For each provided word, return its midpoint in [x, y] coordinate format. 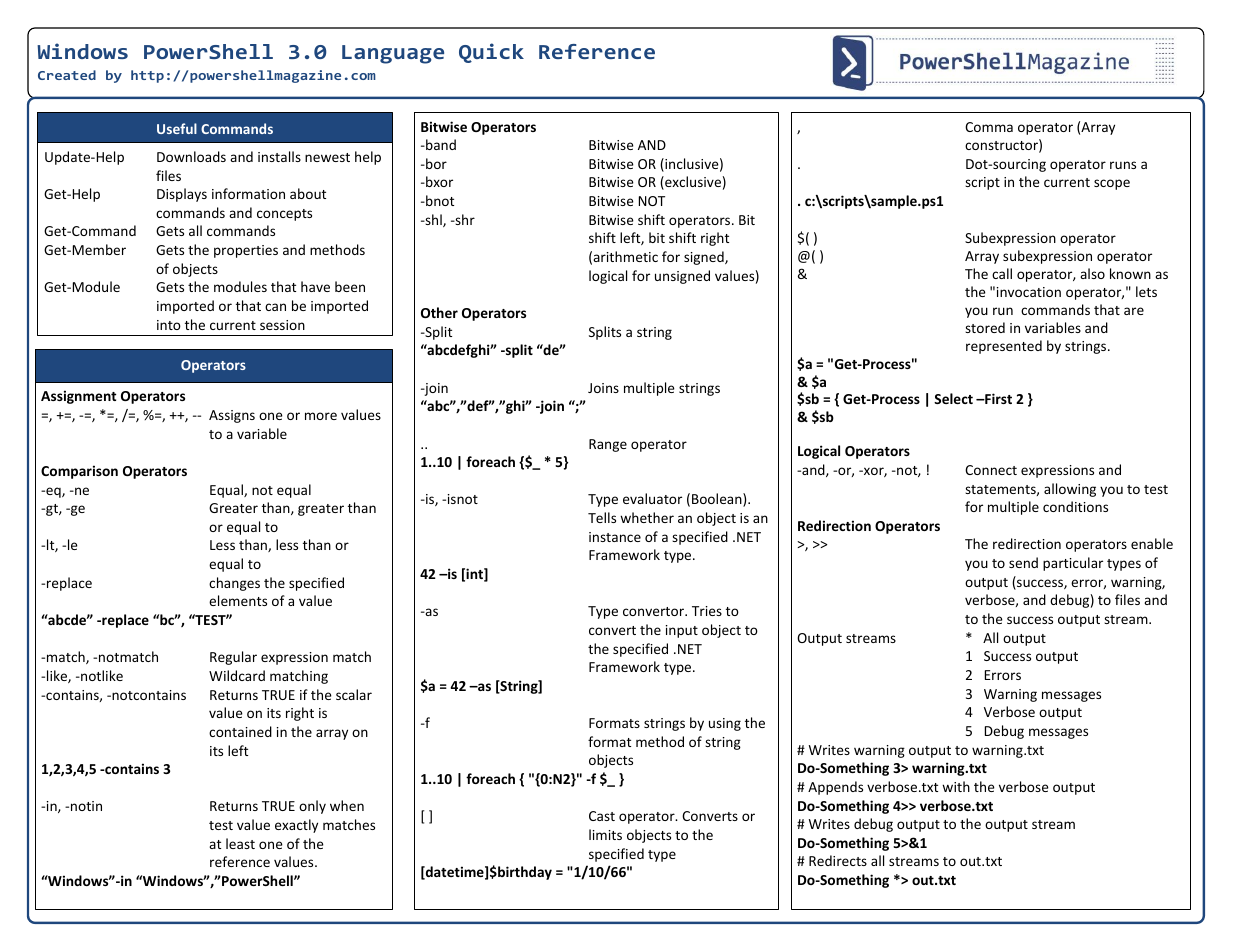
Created [67, 75]
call [1002, 273]
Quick [491, 53]
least [240, 843]
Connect [991, 470]
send [1023, 562]
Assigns [232, 416]
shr [464, 219]
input [682, 631]
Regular [233, 658]
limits [605, 834]
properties [246, 251]
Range [608, 445]
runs [1123, 165]
